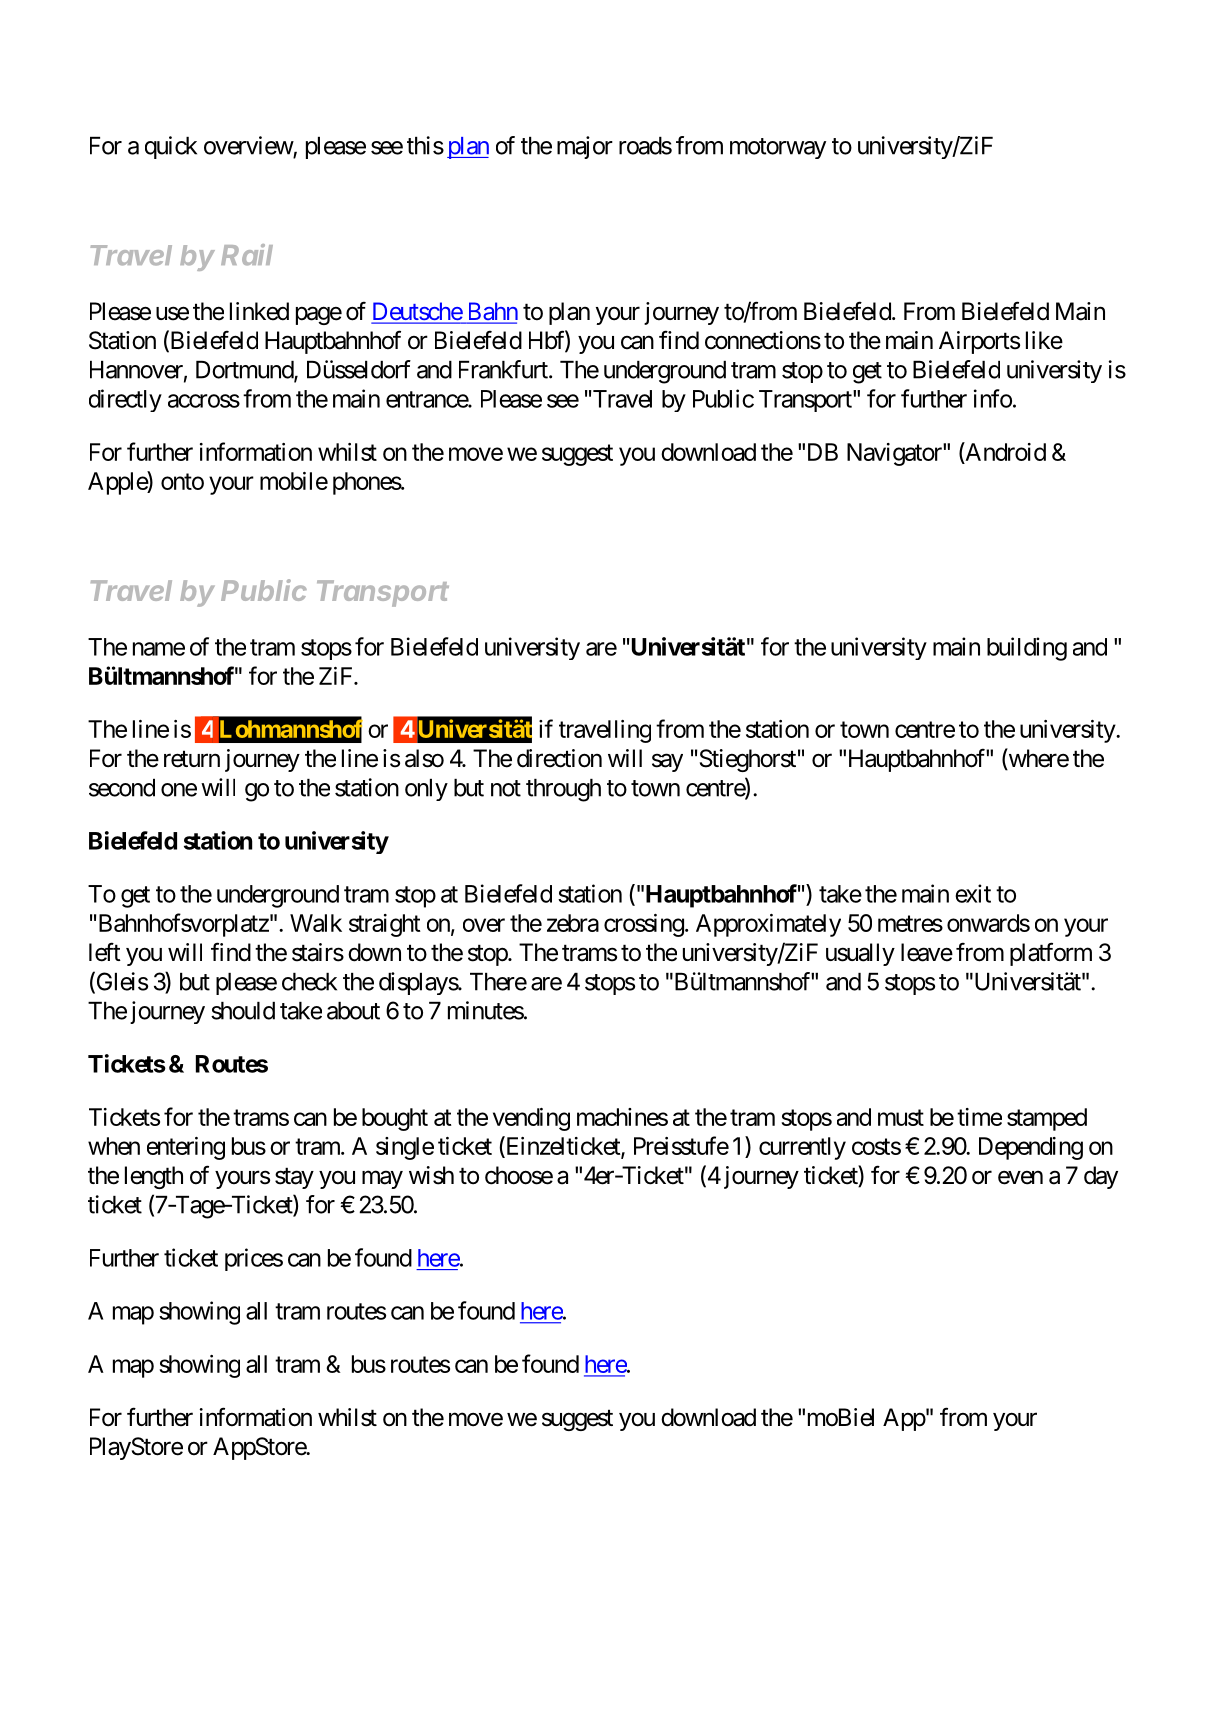 This screenshot has height=1722, width=1218. What do you see at coordinates (644, 925) in the screenshot?
I see `crossing` at bounding box center [644, 925].
